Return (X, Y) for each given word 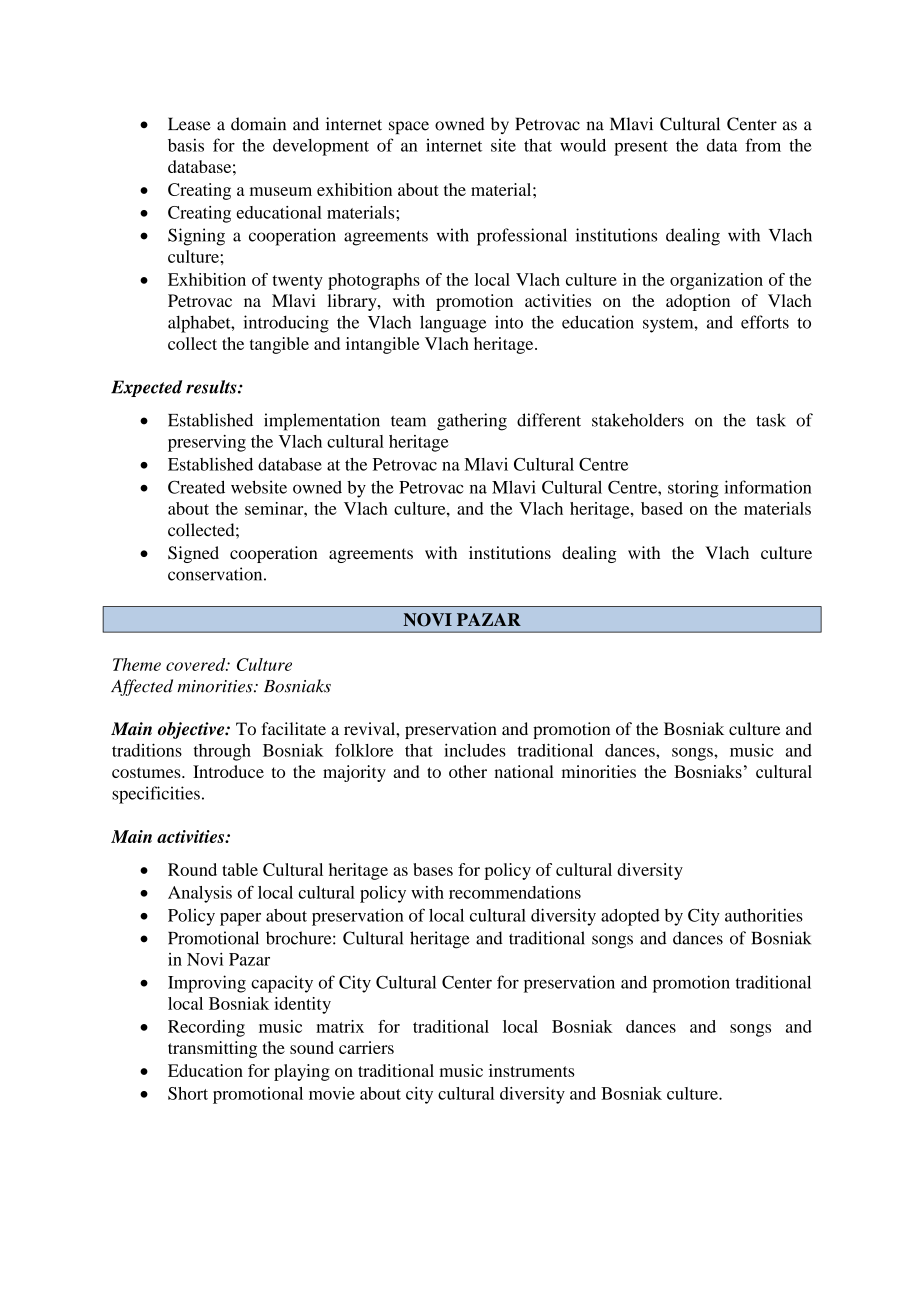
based (662, 508)
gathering (472, 422)
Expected (146, 388)
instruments (532, 1070)
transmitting (212, 1049)
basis (186, 145)
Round (192, 869)
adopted (630, 917)
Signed (193, 554)
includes (475, 750)
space (409, 127)
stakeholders (638, 420)
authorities (764, 915)
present (641, 148)
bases (433, 869)
